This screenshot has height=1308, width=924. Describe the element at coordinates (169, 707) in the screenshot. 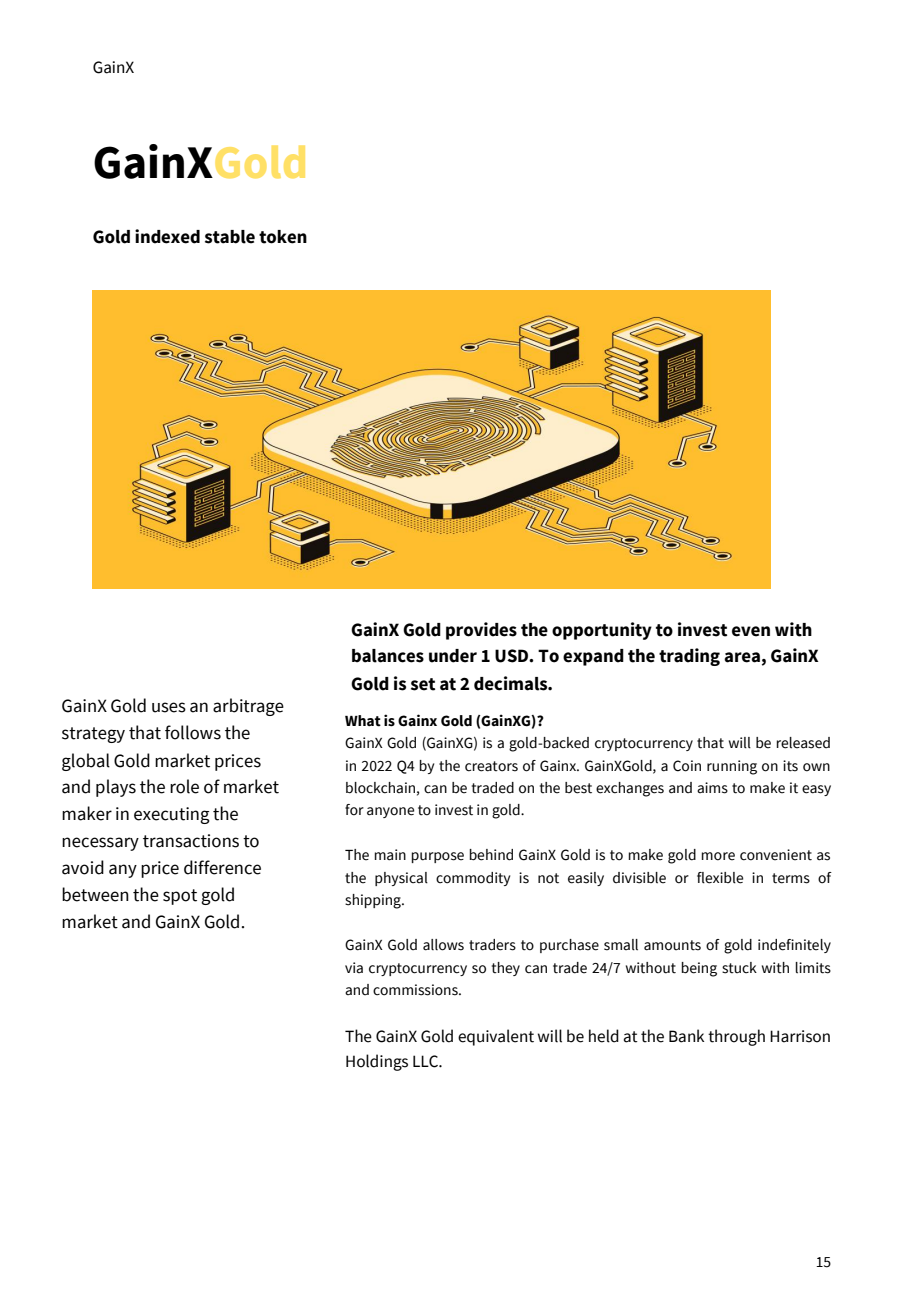

I see `uses` at that location.
